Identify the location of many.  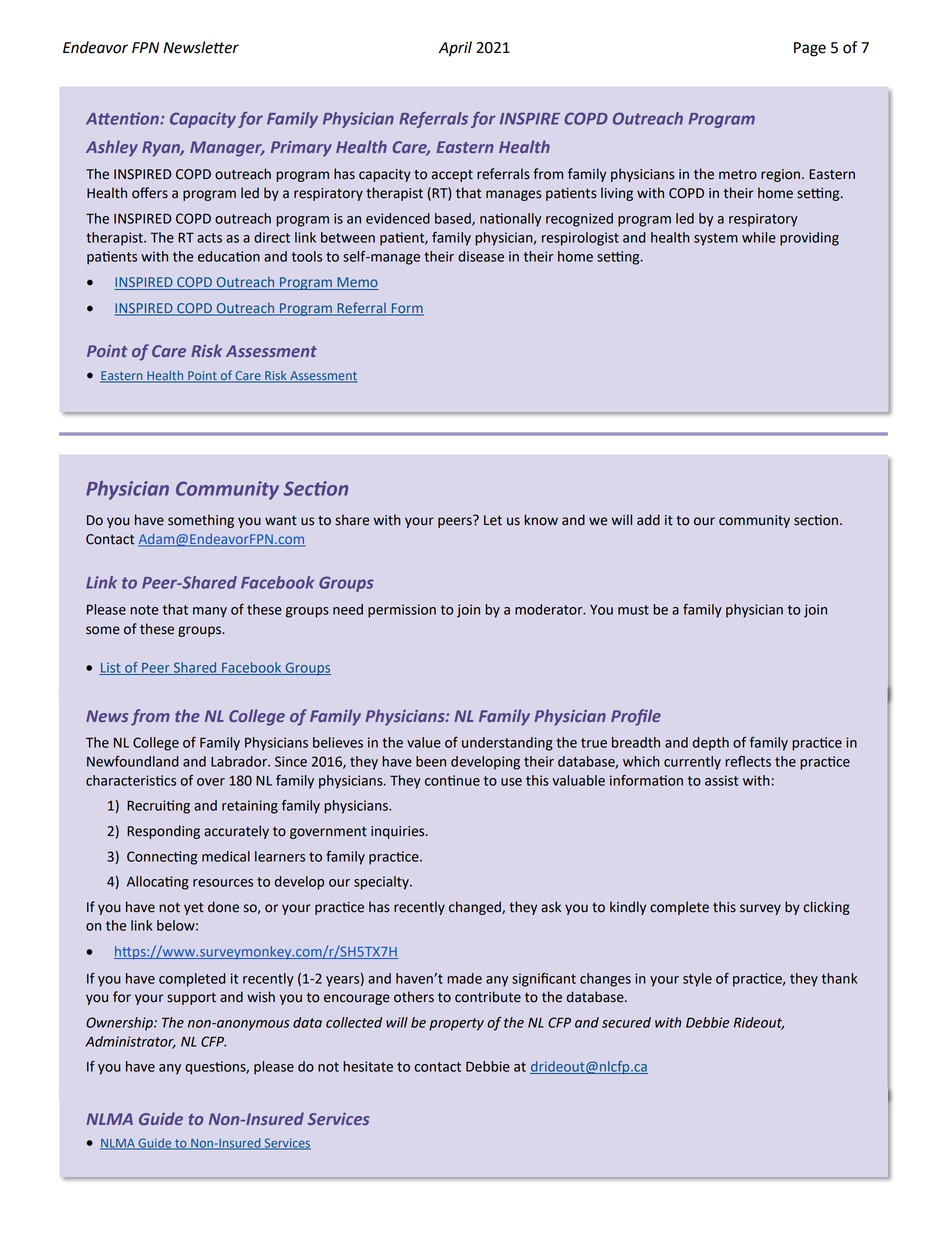
(210, 612).
